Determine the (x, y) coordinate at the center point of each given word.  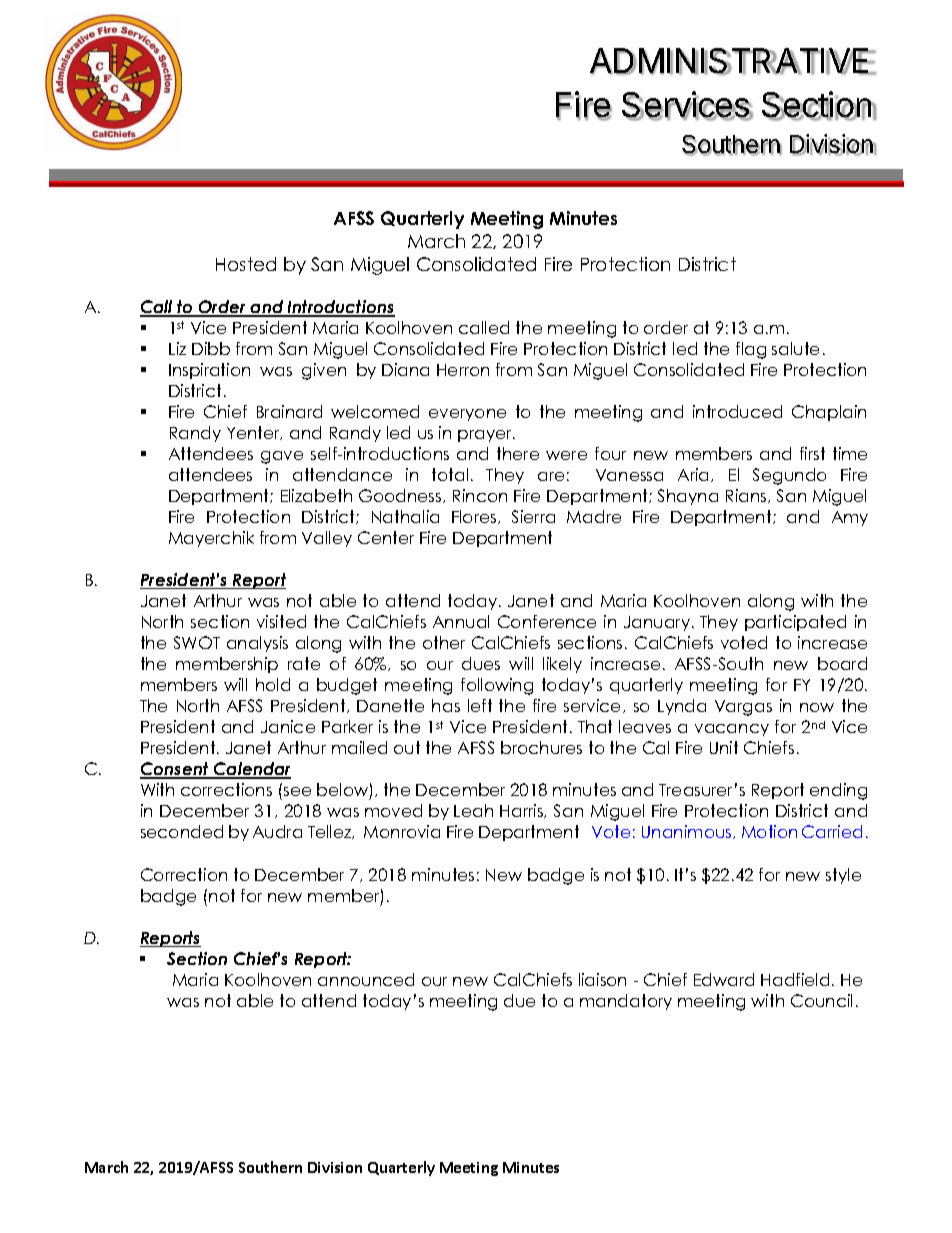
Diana (405, 369)
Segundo (789, 476)
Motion (769, 831)
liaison (602, 979)
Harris (522, 811)
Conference (547, 621)
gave (282, 457)
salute (795, 348)
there (518, 453)
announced (366, 979)
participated (795, 623)
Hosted (246, 264)
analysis (257, 644)
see (297, 791)
